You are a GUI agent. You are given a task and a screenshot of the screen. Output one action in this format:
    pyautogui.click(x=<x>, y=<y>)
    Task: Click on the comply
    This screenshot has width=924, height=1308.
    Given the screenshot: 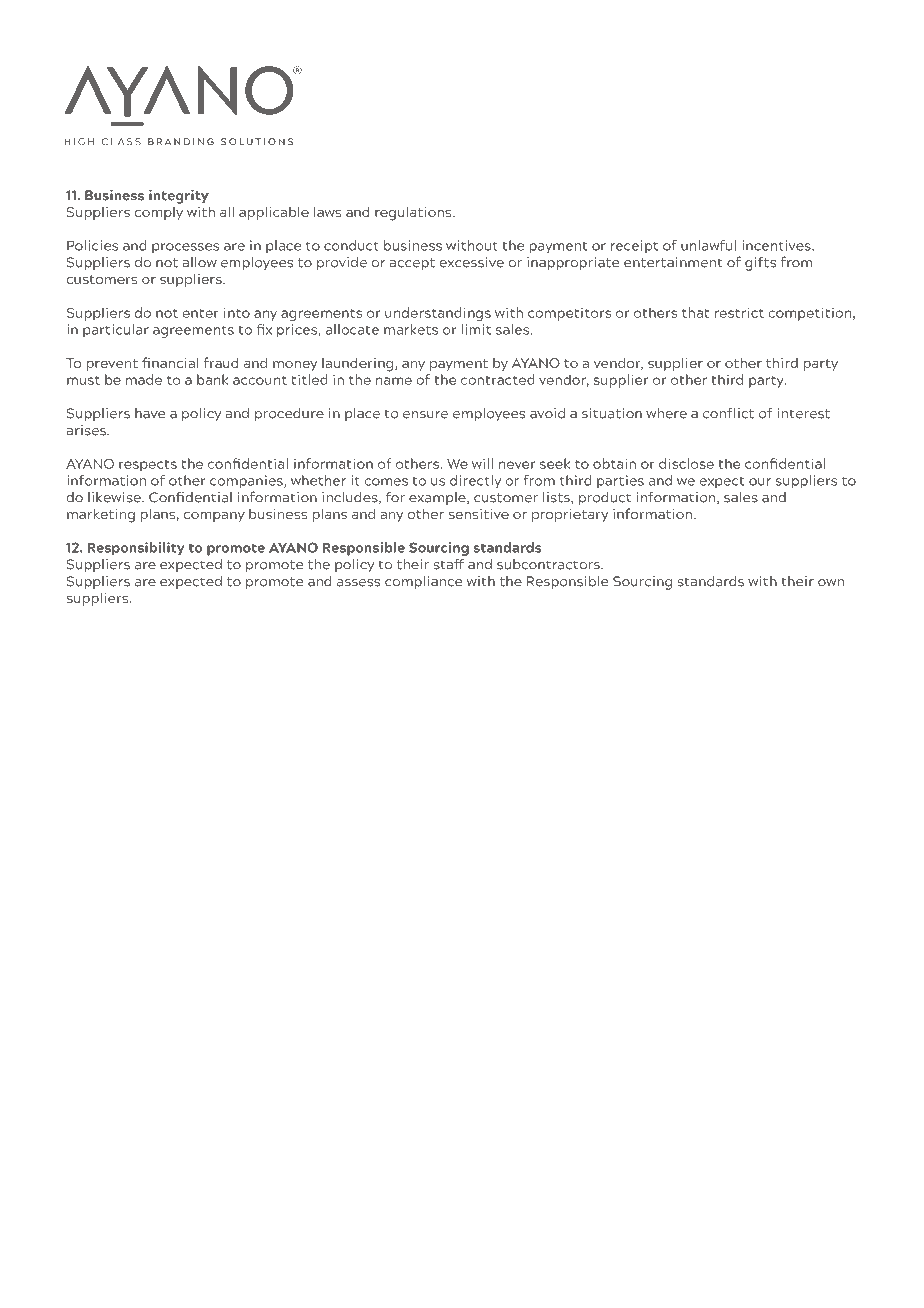 What is the action you would take?
    pyautogui.click(x=159, y=213)
